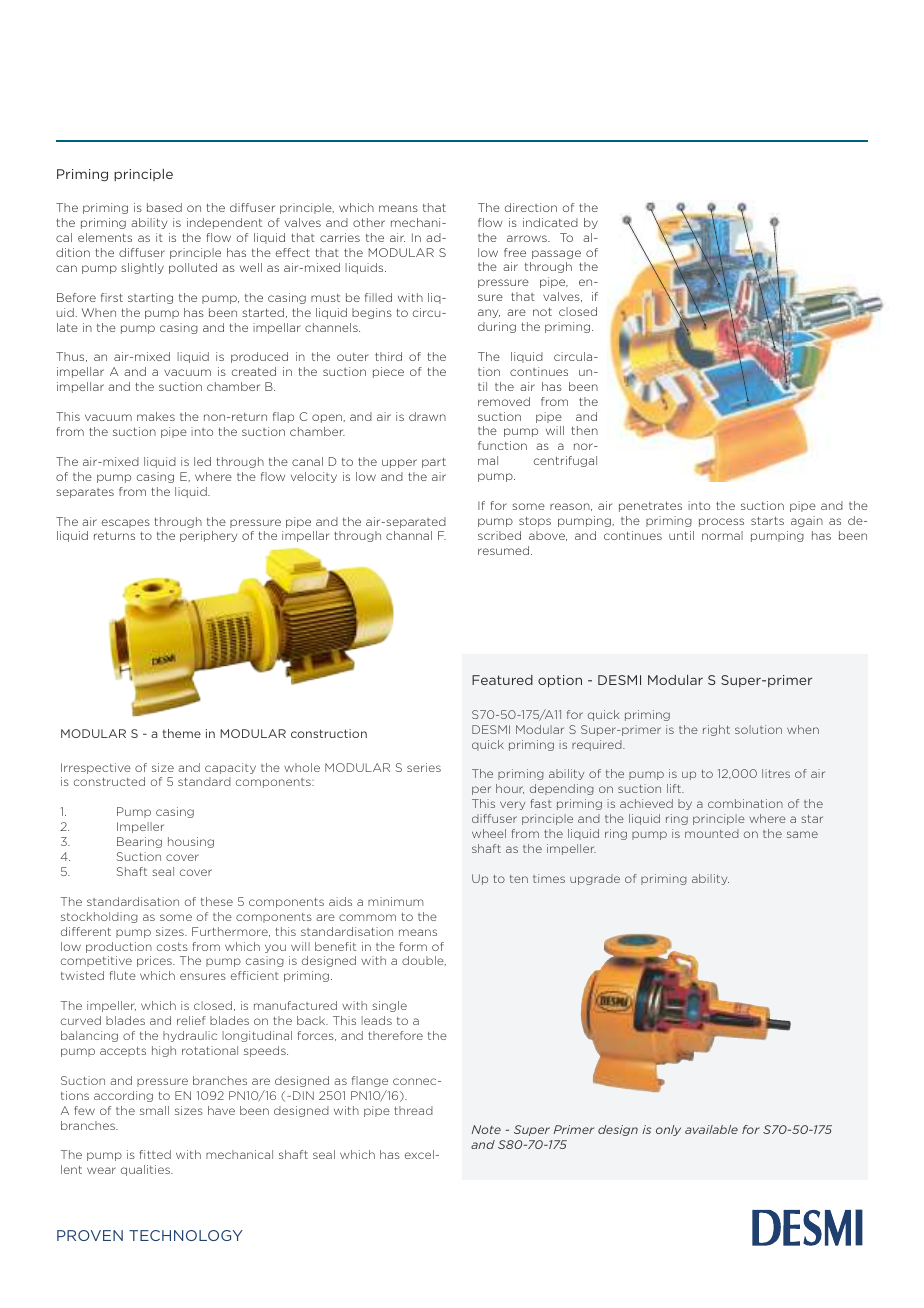  I want to click on other, so click(369, 222).
